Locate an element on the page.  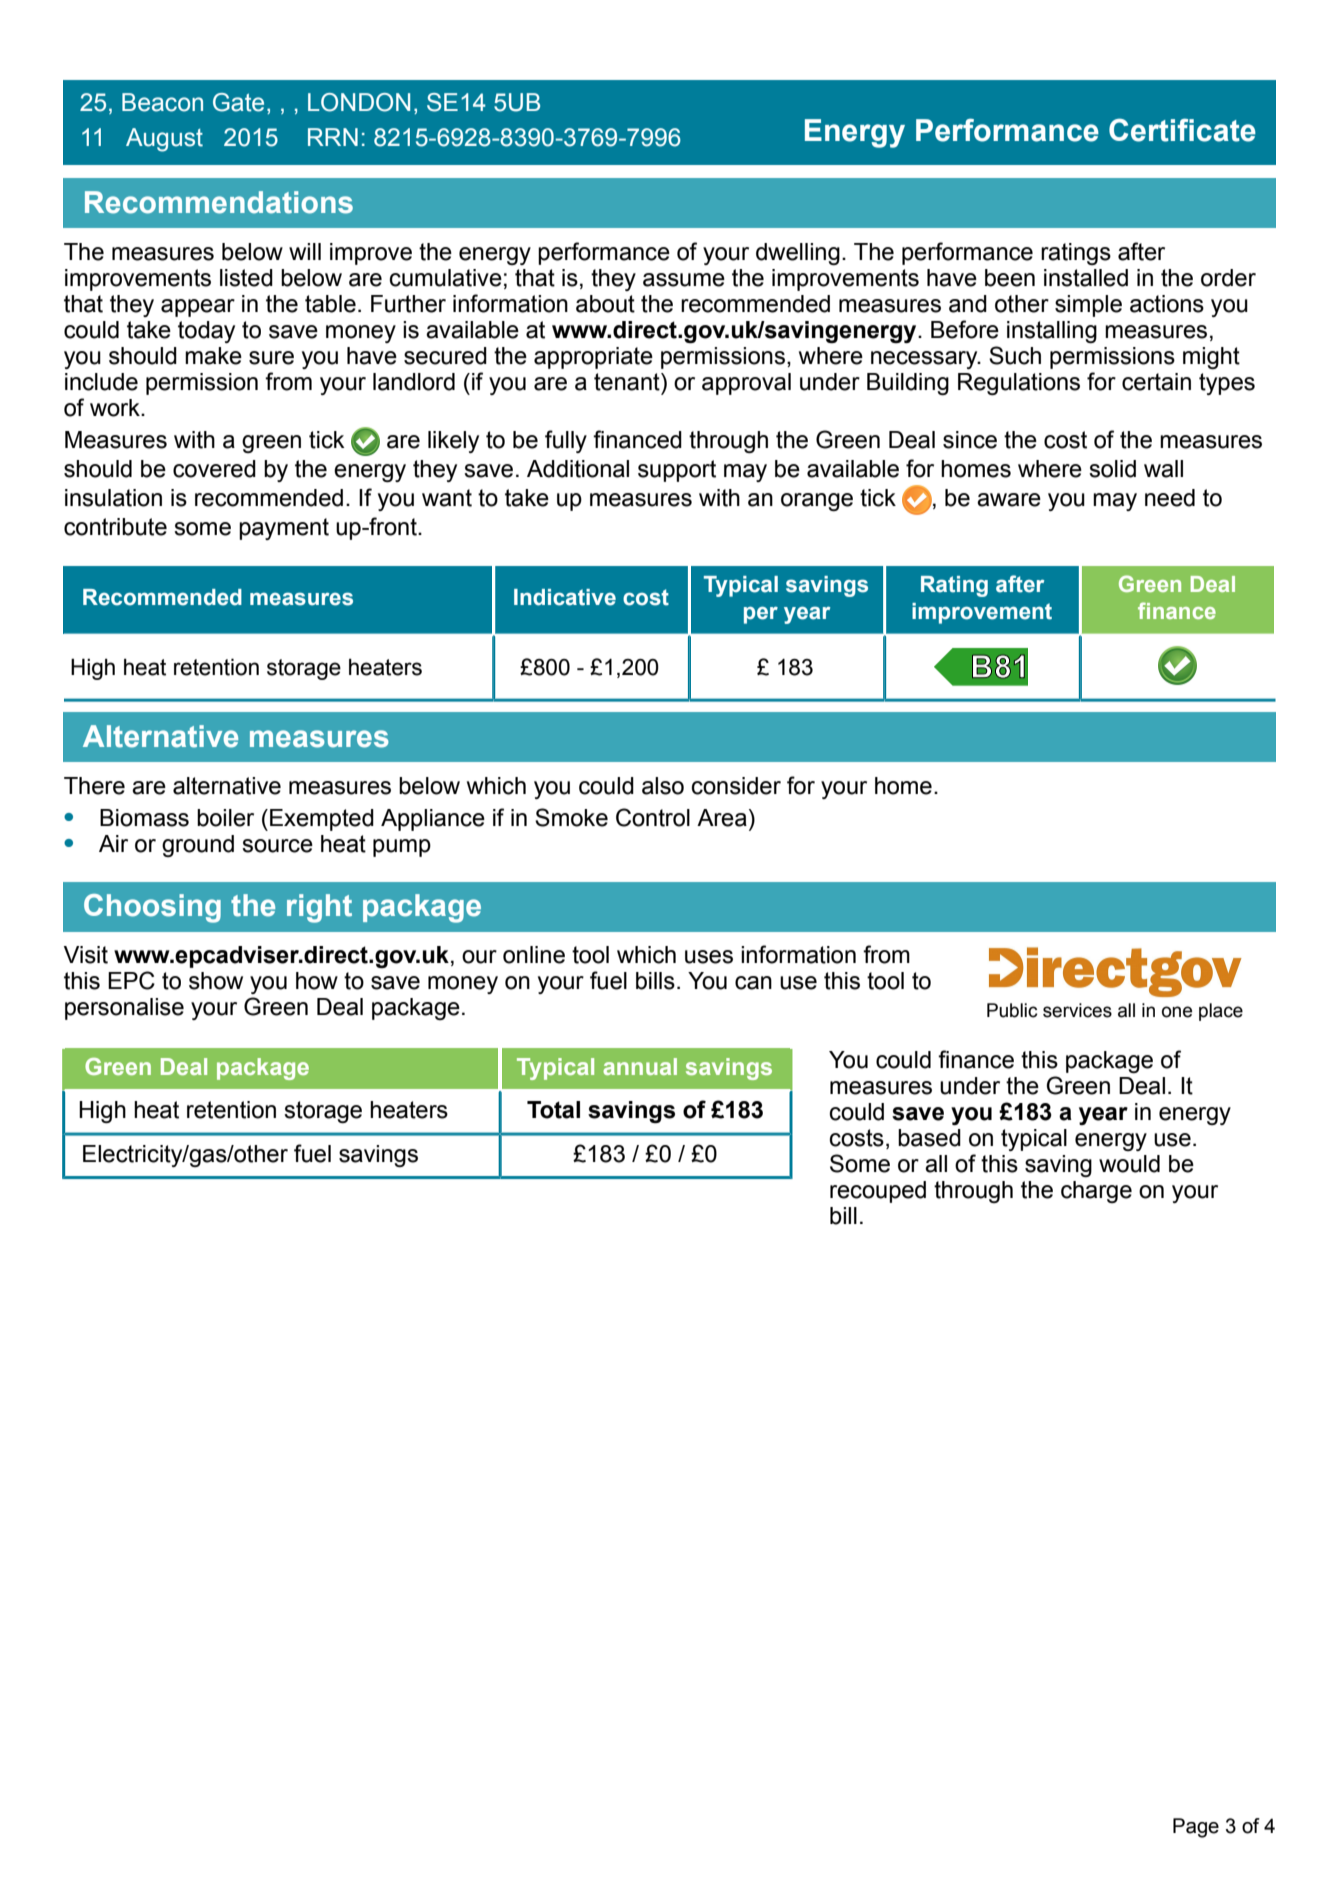
Certificate is located at coordinates (1182, 130).
